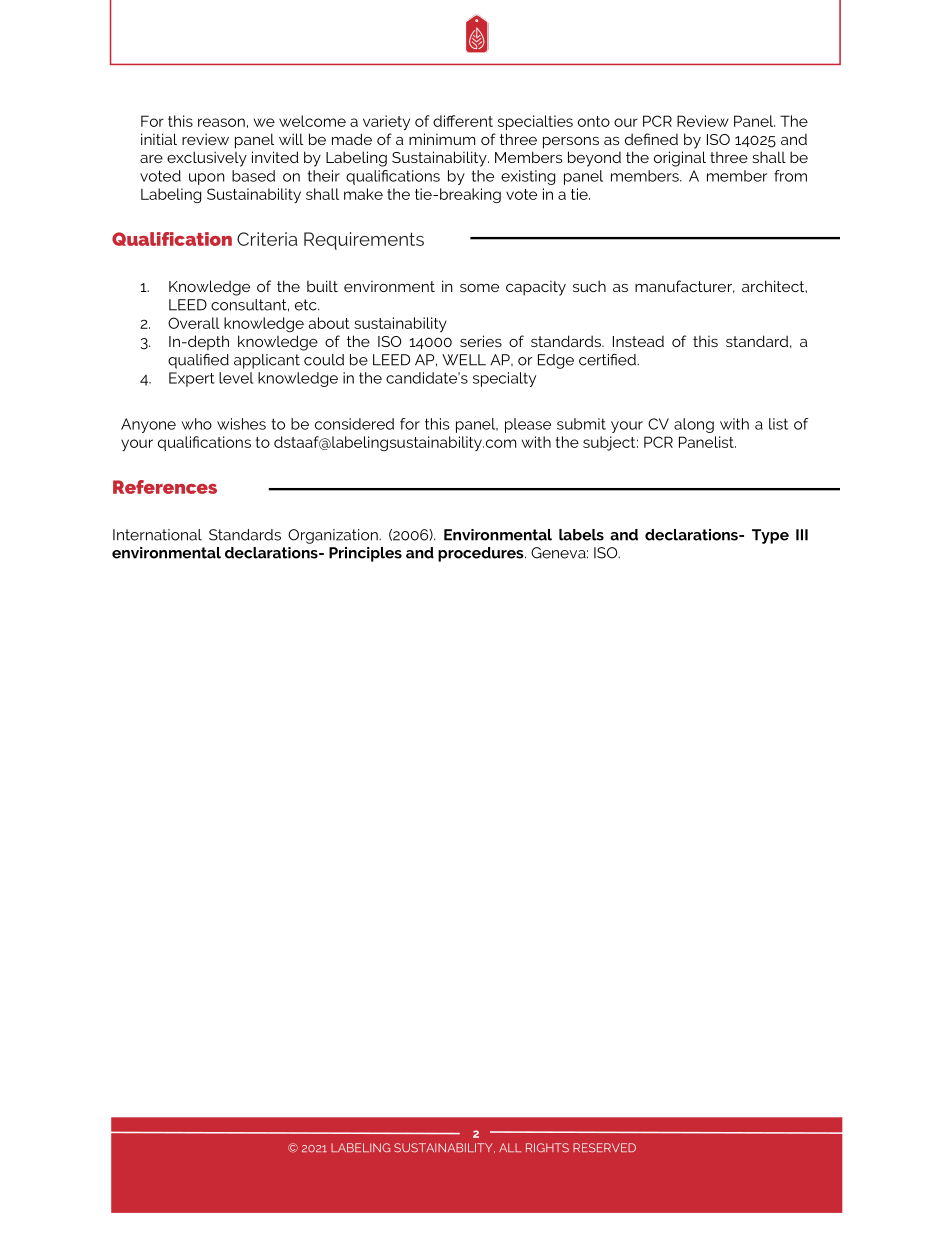  Describe the element at coordinates (581, 424) in the document. I see `submit` at that location.
